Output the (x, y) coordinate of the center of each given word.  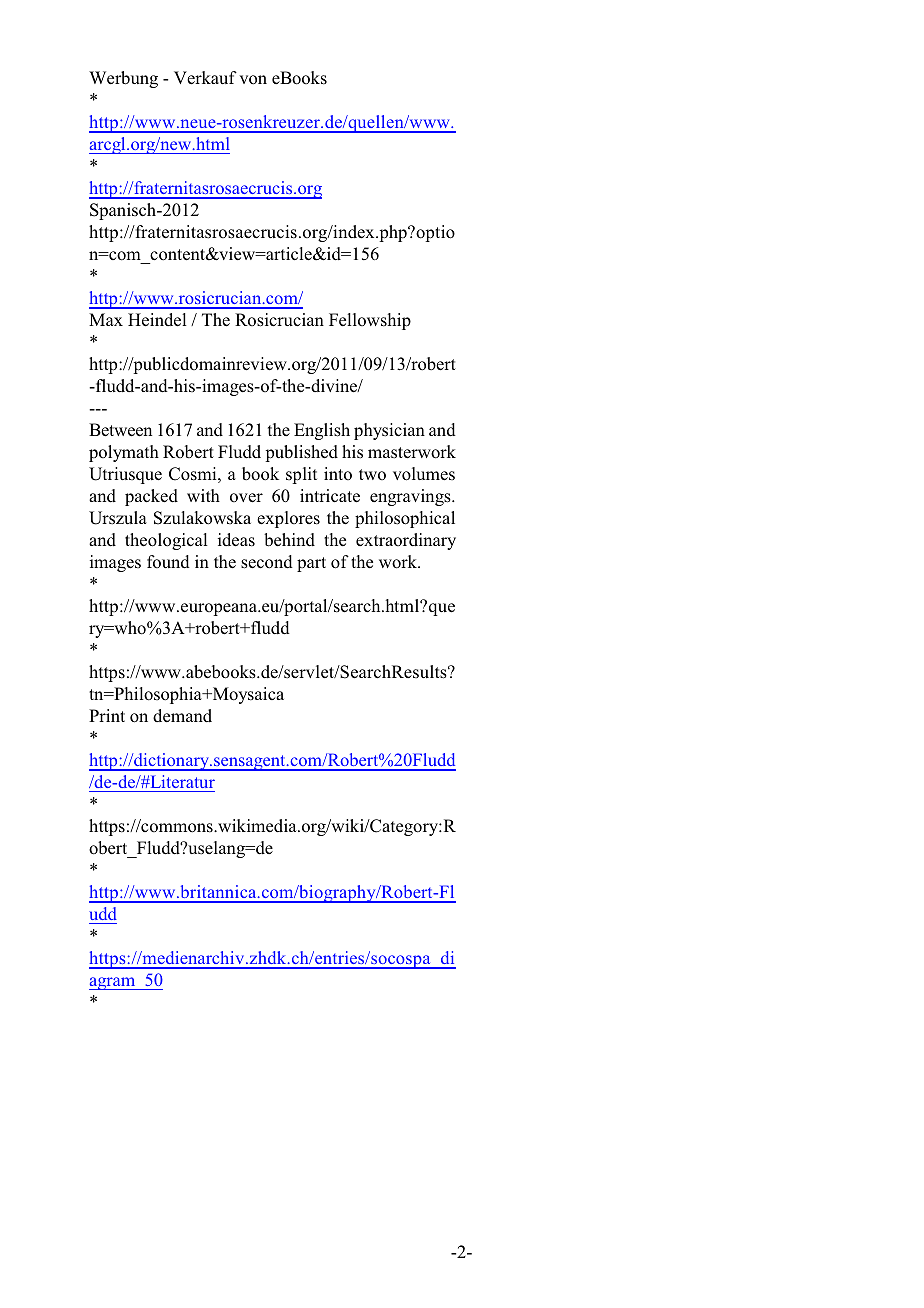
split (301, 475)
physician (389, 431)
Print (107, 715)
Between (120, 430)
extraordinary (406, 541)
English (322, 431)
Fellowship (370, 321)
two (372, 474)
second (267, 562)
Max (106, 319)
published (301, 453)
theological (166, 541)
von (253, 80)
